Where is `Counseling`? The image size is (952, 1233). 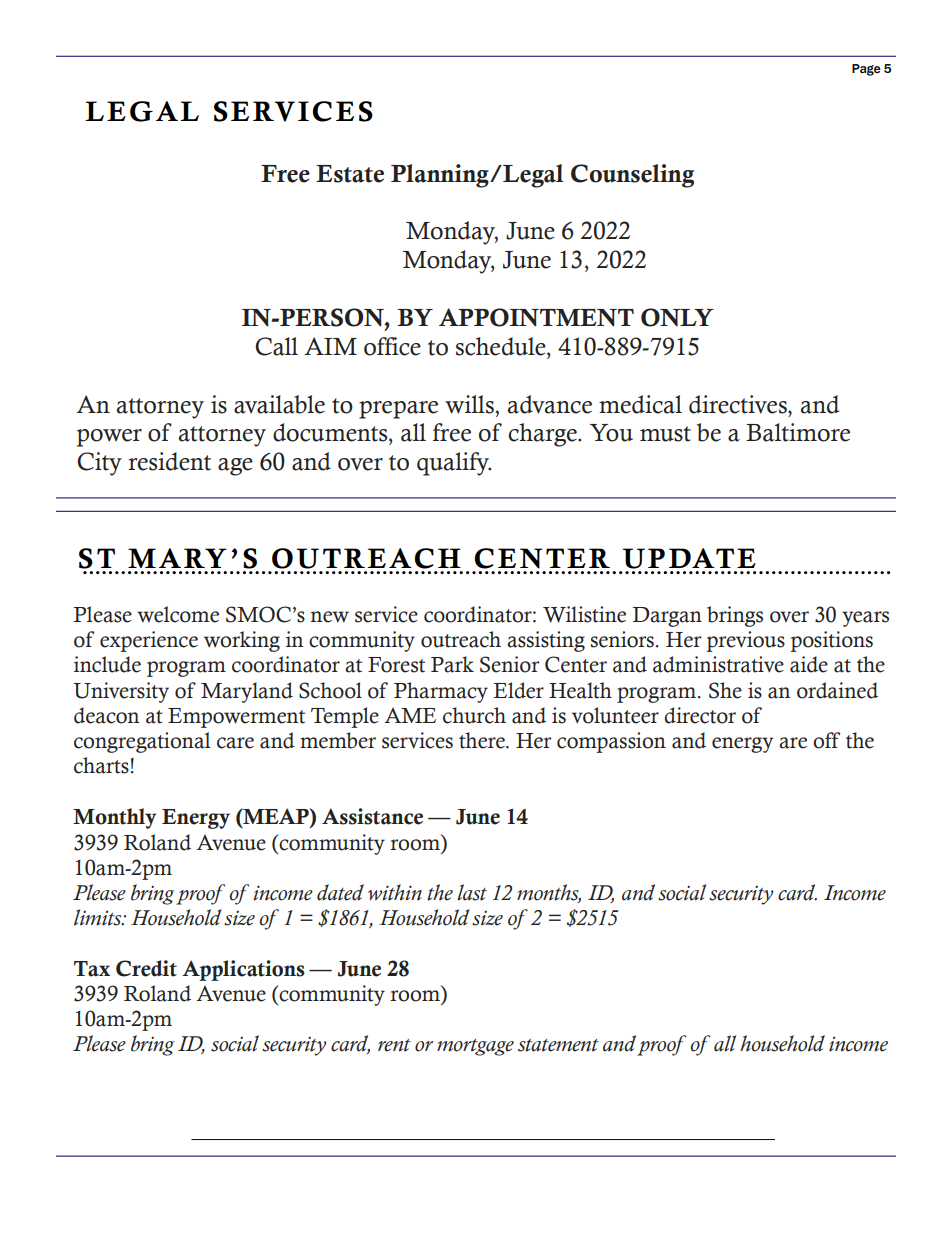 Counseling is located at coordinates (632, 176).
